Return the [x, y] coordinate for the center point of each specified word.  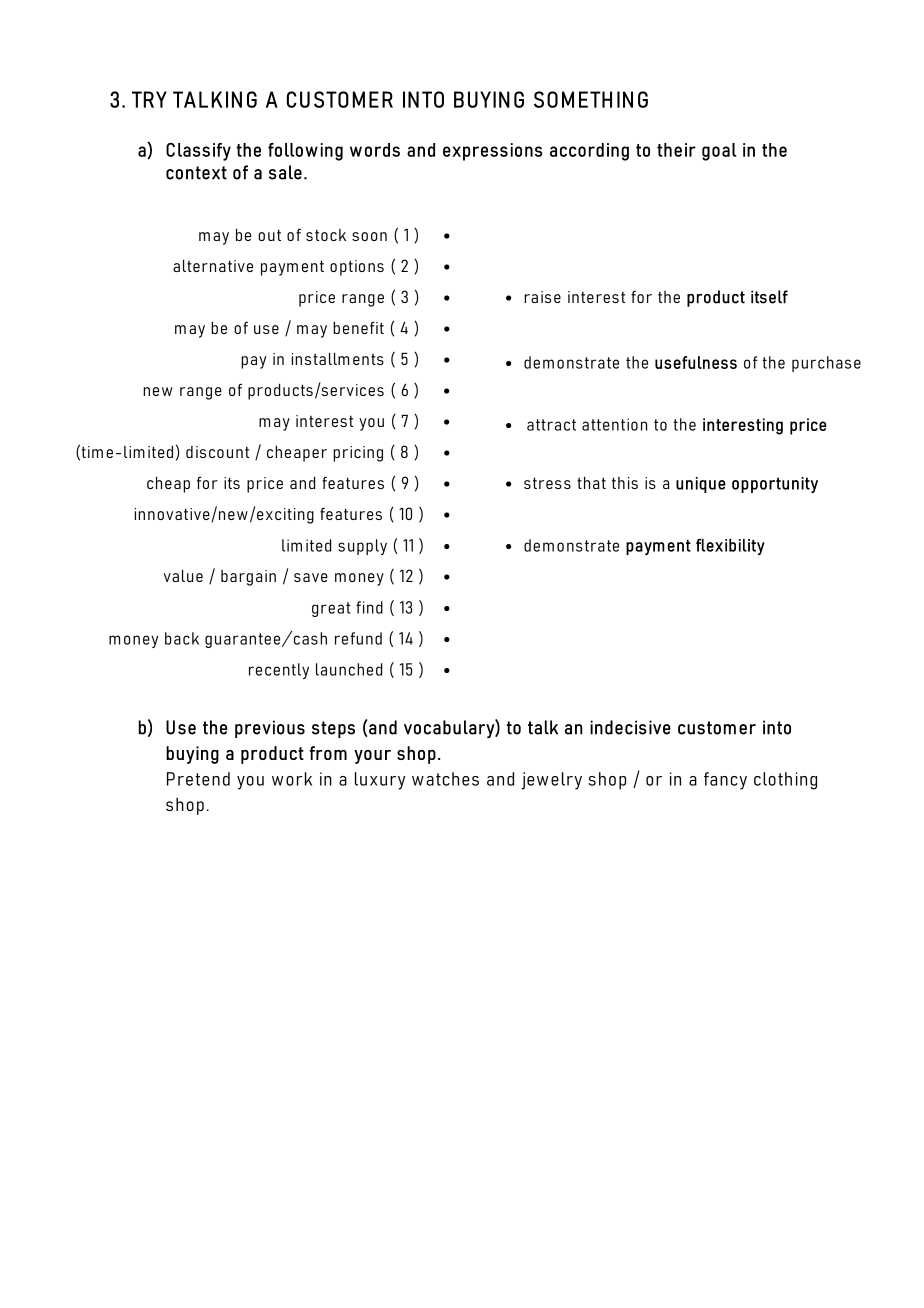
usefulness [696, 362]
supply [362, 547]
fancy [725, 781]
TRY [149, 99]
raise [542, 297]
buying [192, 755]
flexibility [730, 547]
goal [719, 152]
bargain [248, 578]
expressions [492, 152]
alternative [213, 266]
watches [445, 779]
